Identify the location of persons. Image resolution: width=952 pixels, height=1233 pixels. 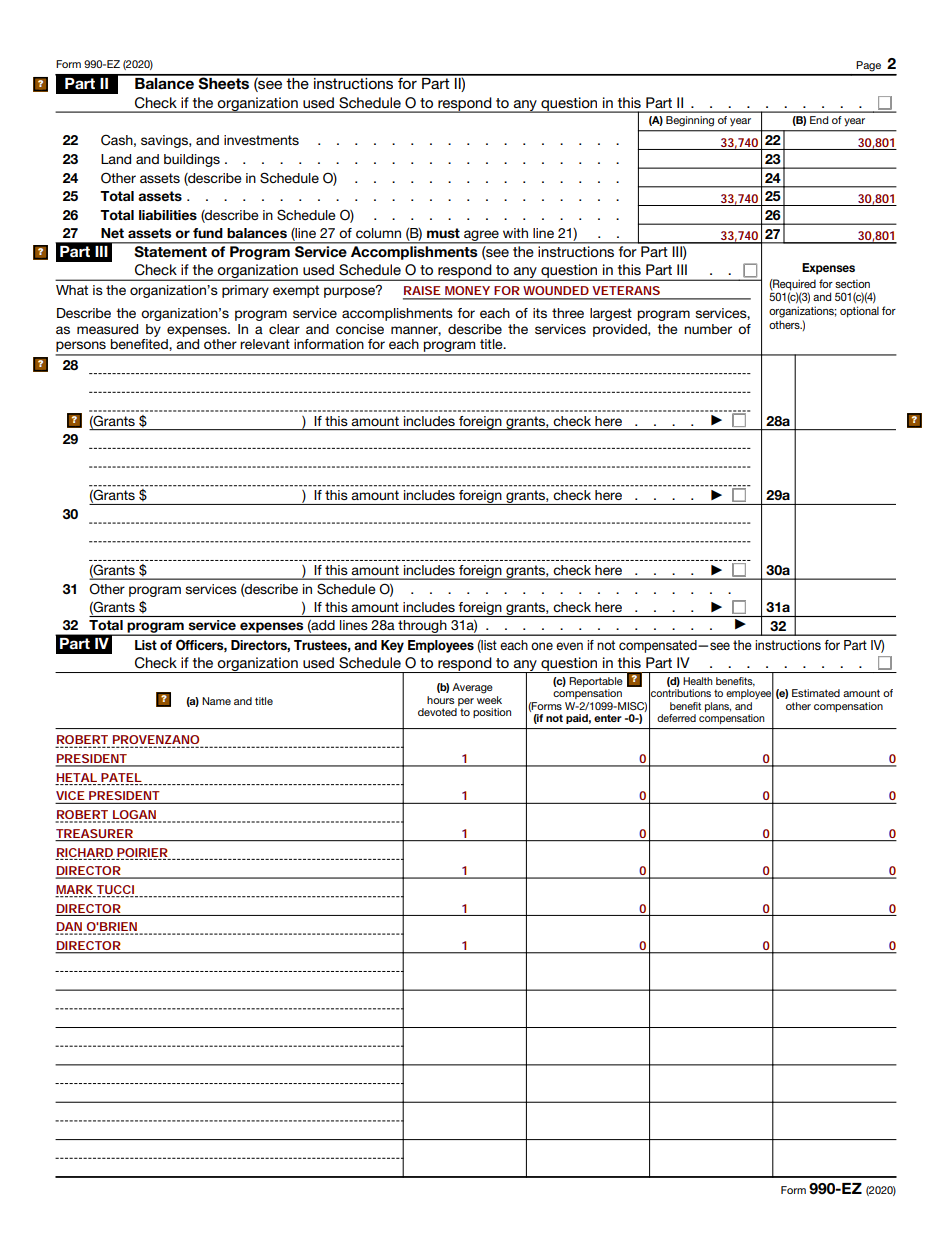
(81, 348).
